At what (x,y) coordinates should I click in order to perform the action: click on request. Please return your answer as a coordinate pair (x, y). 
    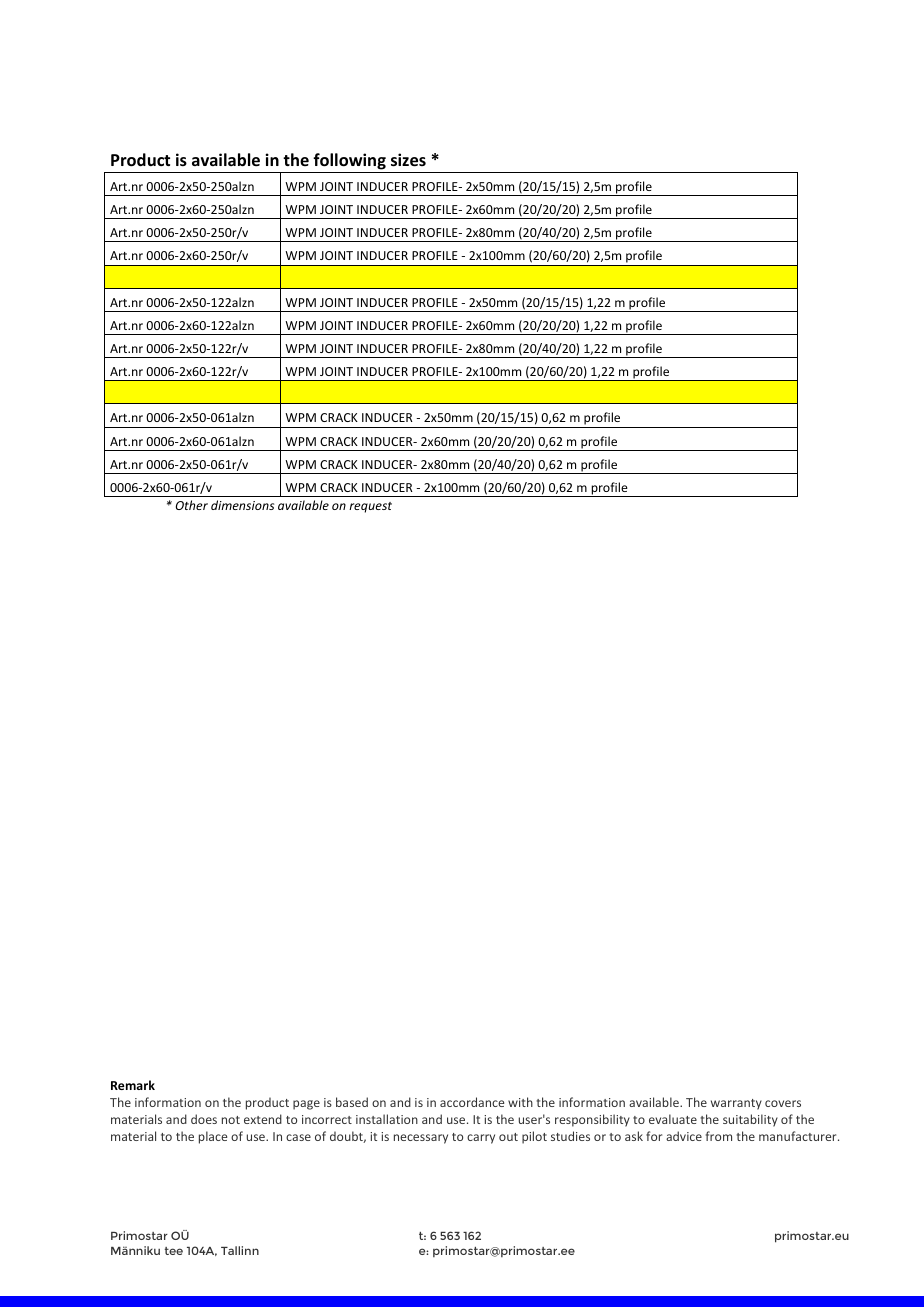
    Looking at the image, I should click on (370, 507).
